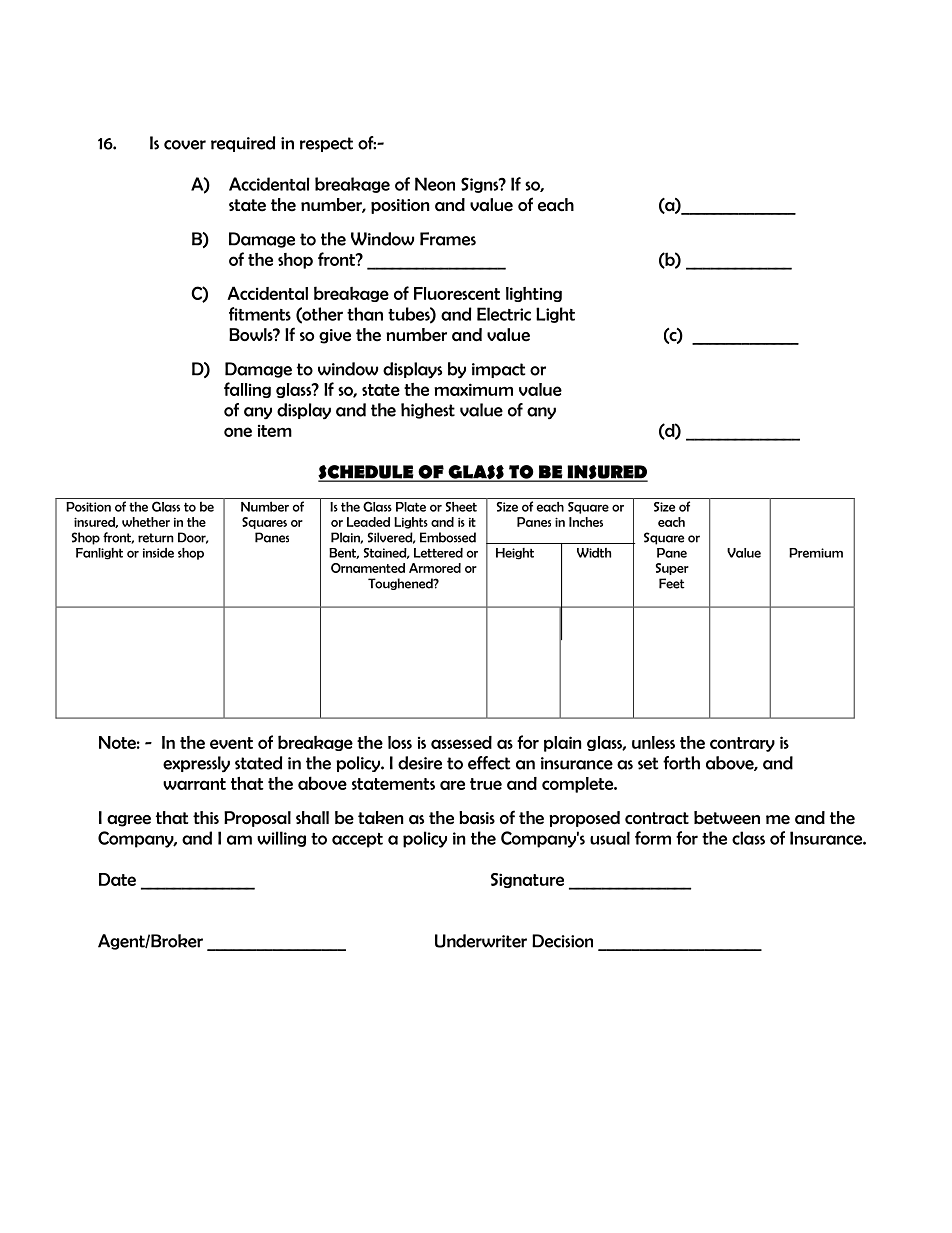 This screenshot has height=1233, width=952. What do you see at coordinates (481, 941) in the screenshot?
I see `Underwriter` at bounding box center [481, 941].
